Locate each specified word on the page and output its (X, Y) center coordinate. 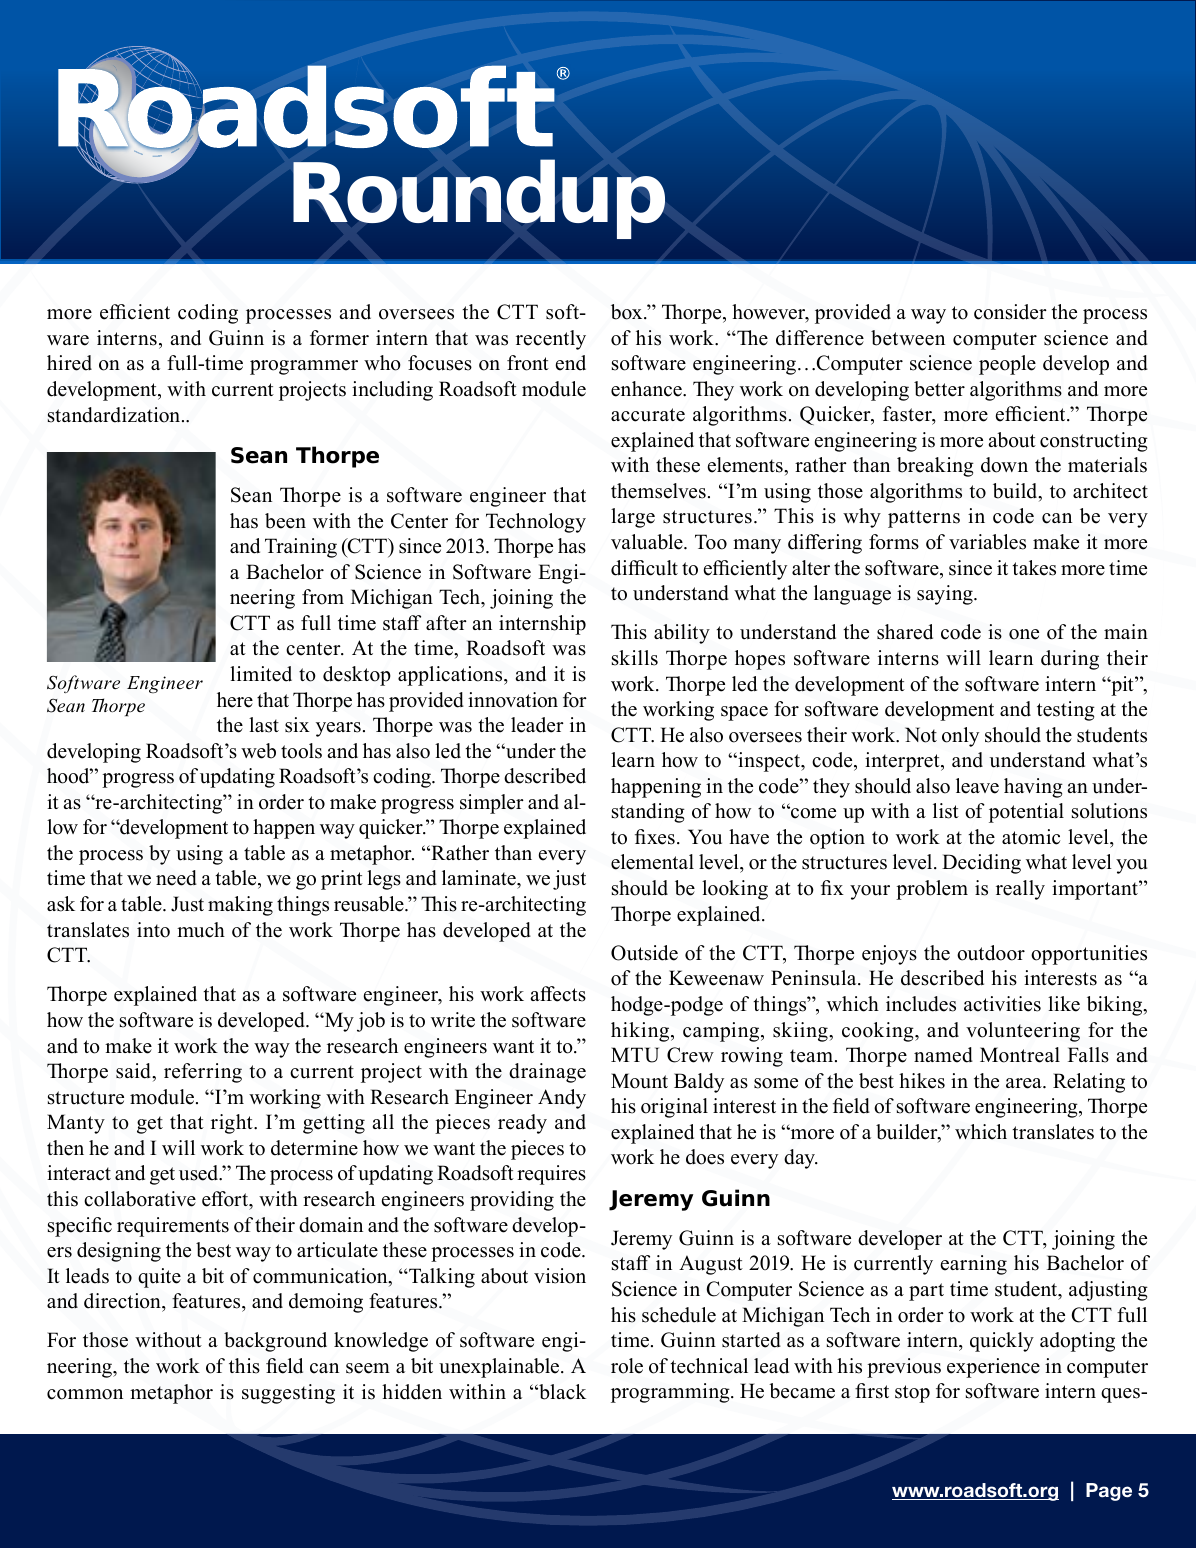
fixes (655, 837)
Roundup (479, 199)
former (339, 338)
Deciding (981, 864)
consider (1010, 312)
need (176, 878)
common (85, 1394)
